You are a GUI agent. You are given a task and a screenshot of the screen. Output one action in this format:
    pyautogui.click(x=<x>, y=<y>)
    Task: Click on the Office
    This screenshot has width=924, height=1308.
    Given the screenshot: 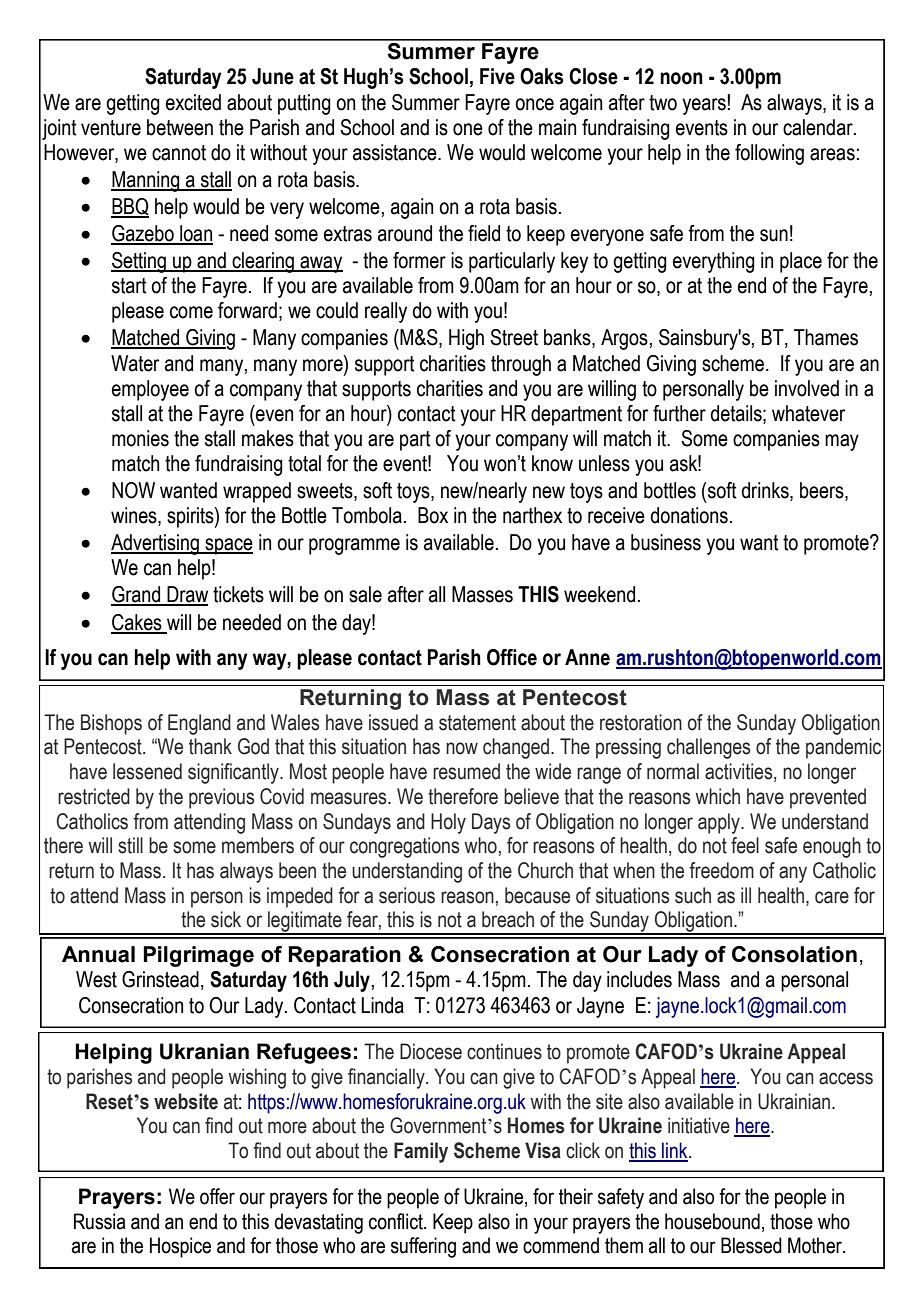 What is the action you would take?
    pyautogui.click(x=512, y=657)
